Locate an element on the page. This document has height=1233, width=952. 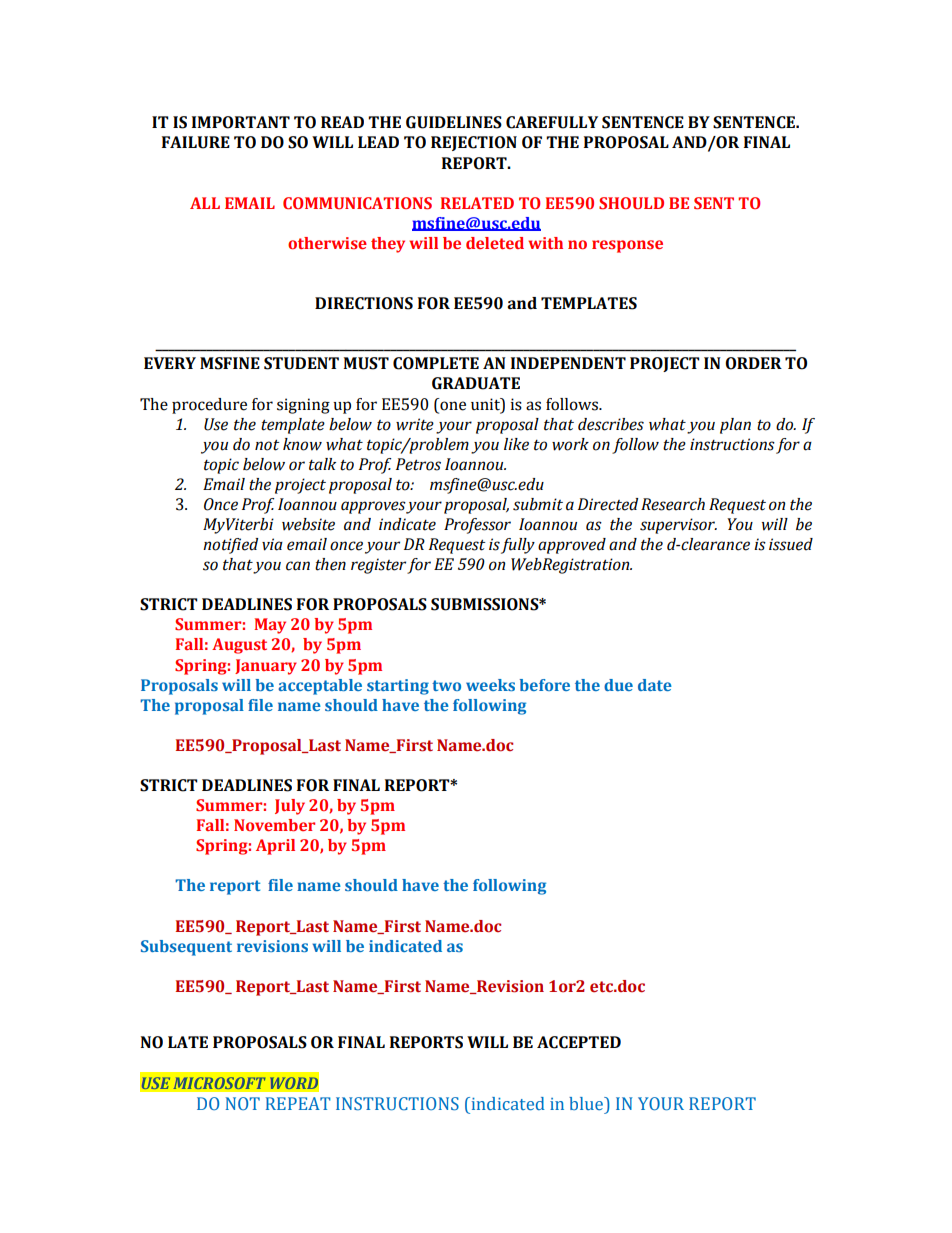
MICROSOFT is located at coordinates (220, 1083).
